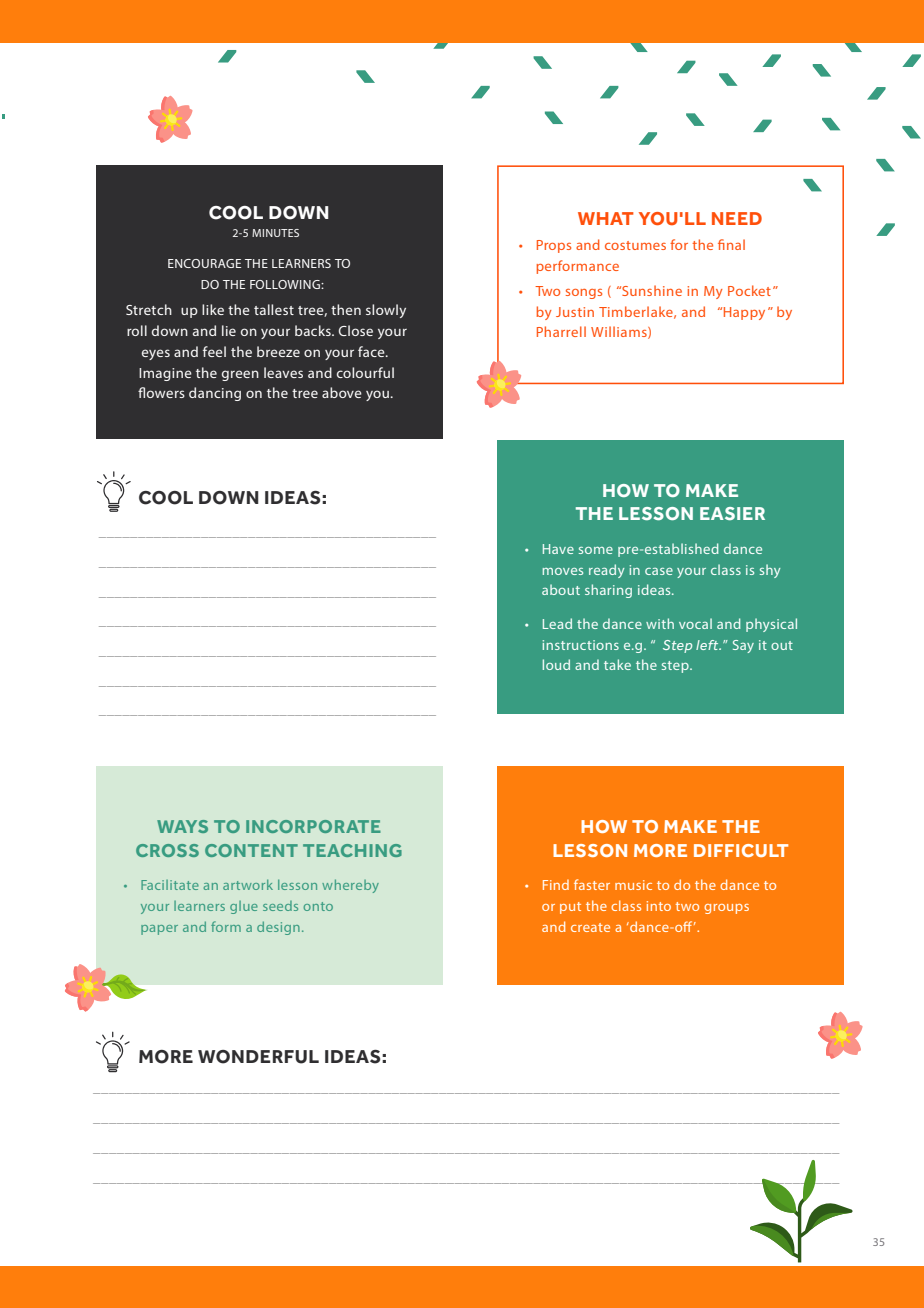 This image has width=924, height=1308. I want to click on NEED, so click(737, 218).
